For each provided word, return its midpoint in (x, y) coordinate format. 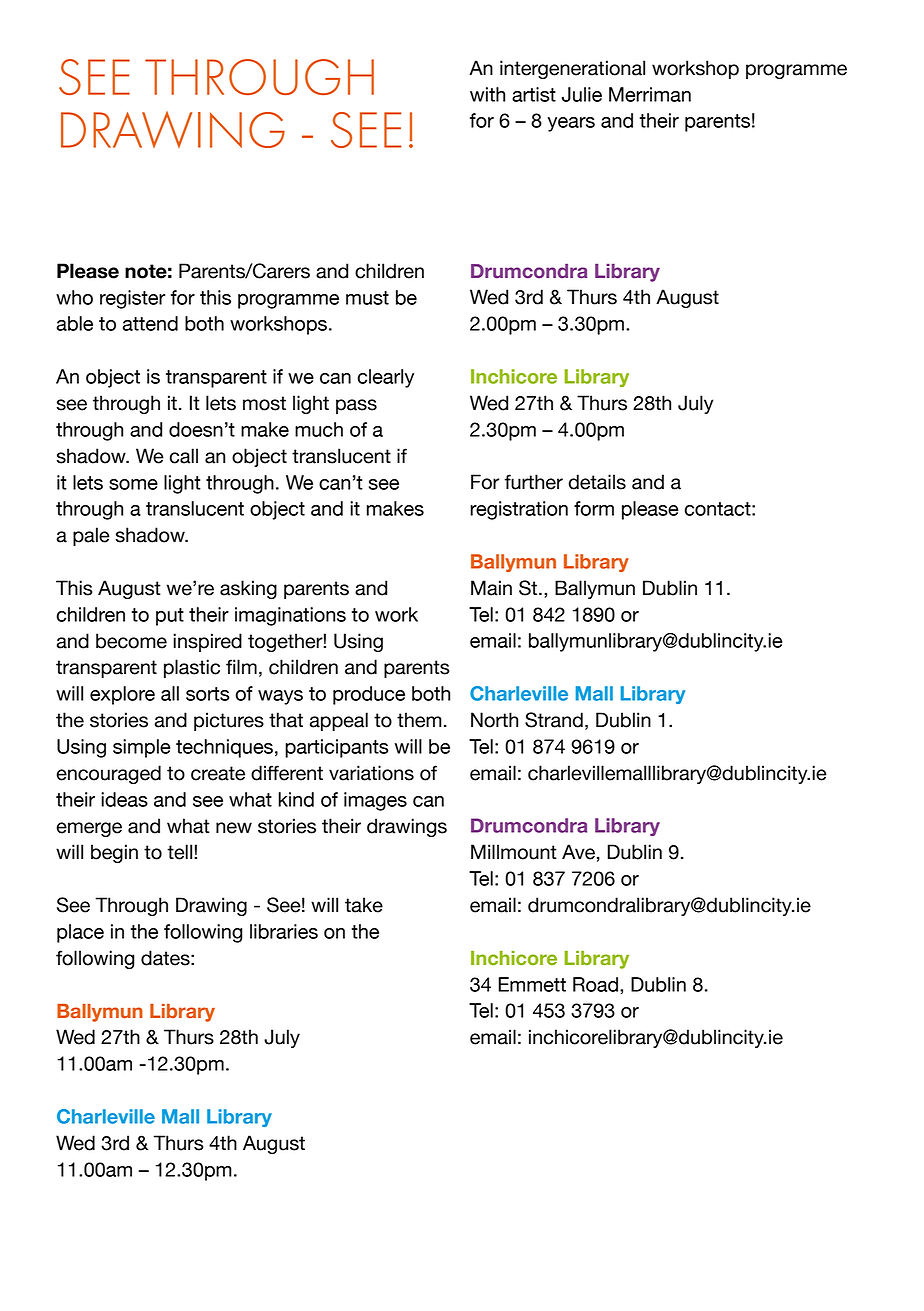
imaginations (290, 616)
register (132, 299)
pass (356, 406)
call (184, 456)
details (597, 482)
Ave (578, 852)
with (487, 94)
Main (491, 588)
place (80, 933)
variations (371, 773)
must (367, 298)
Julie (582, 94)
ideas (124, 799)
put (170, 617)
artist (534, 94)
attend (150, 323)
